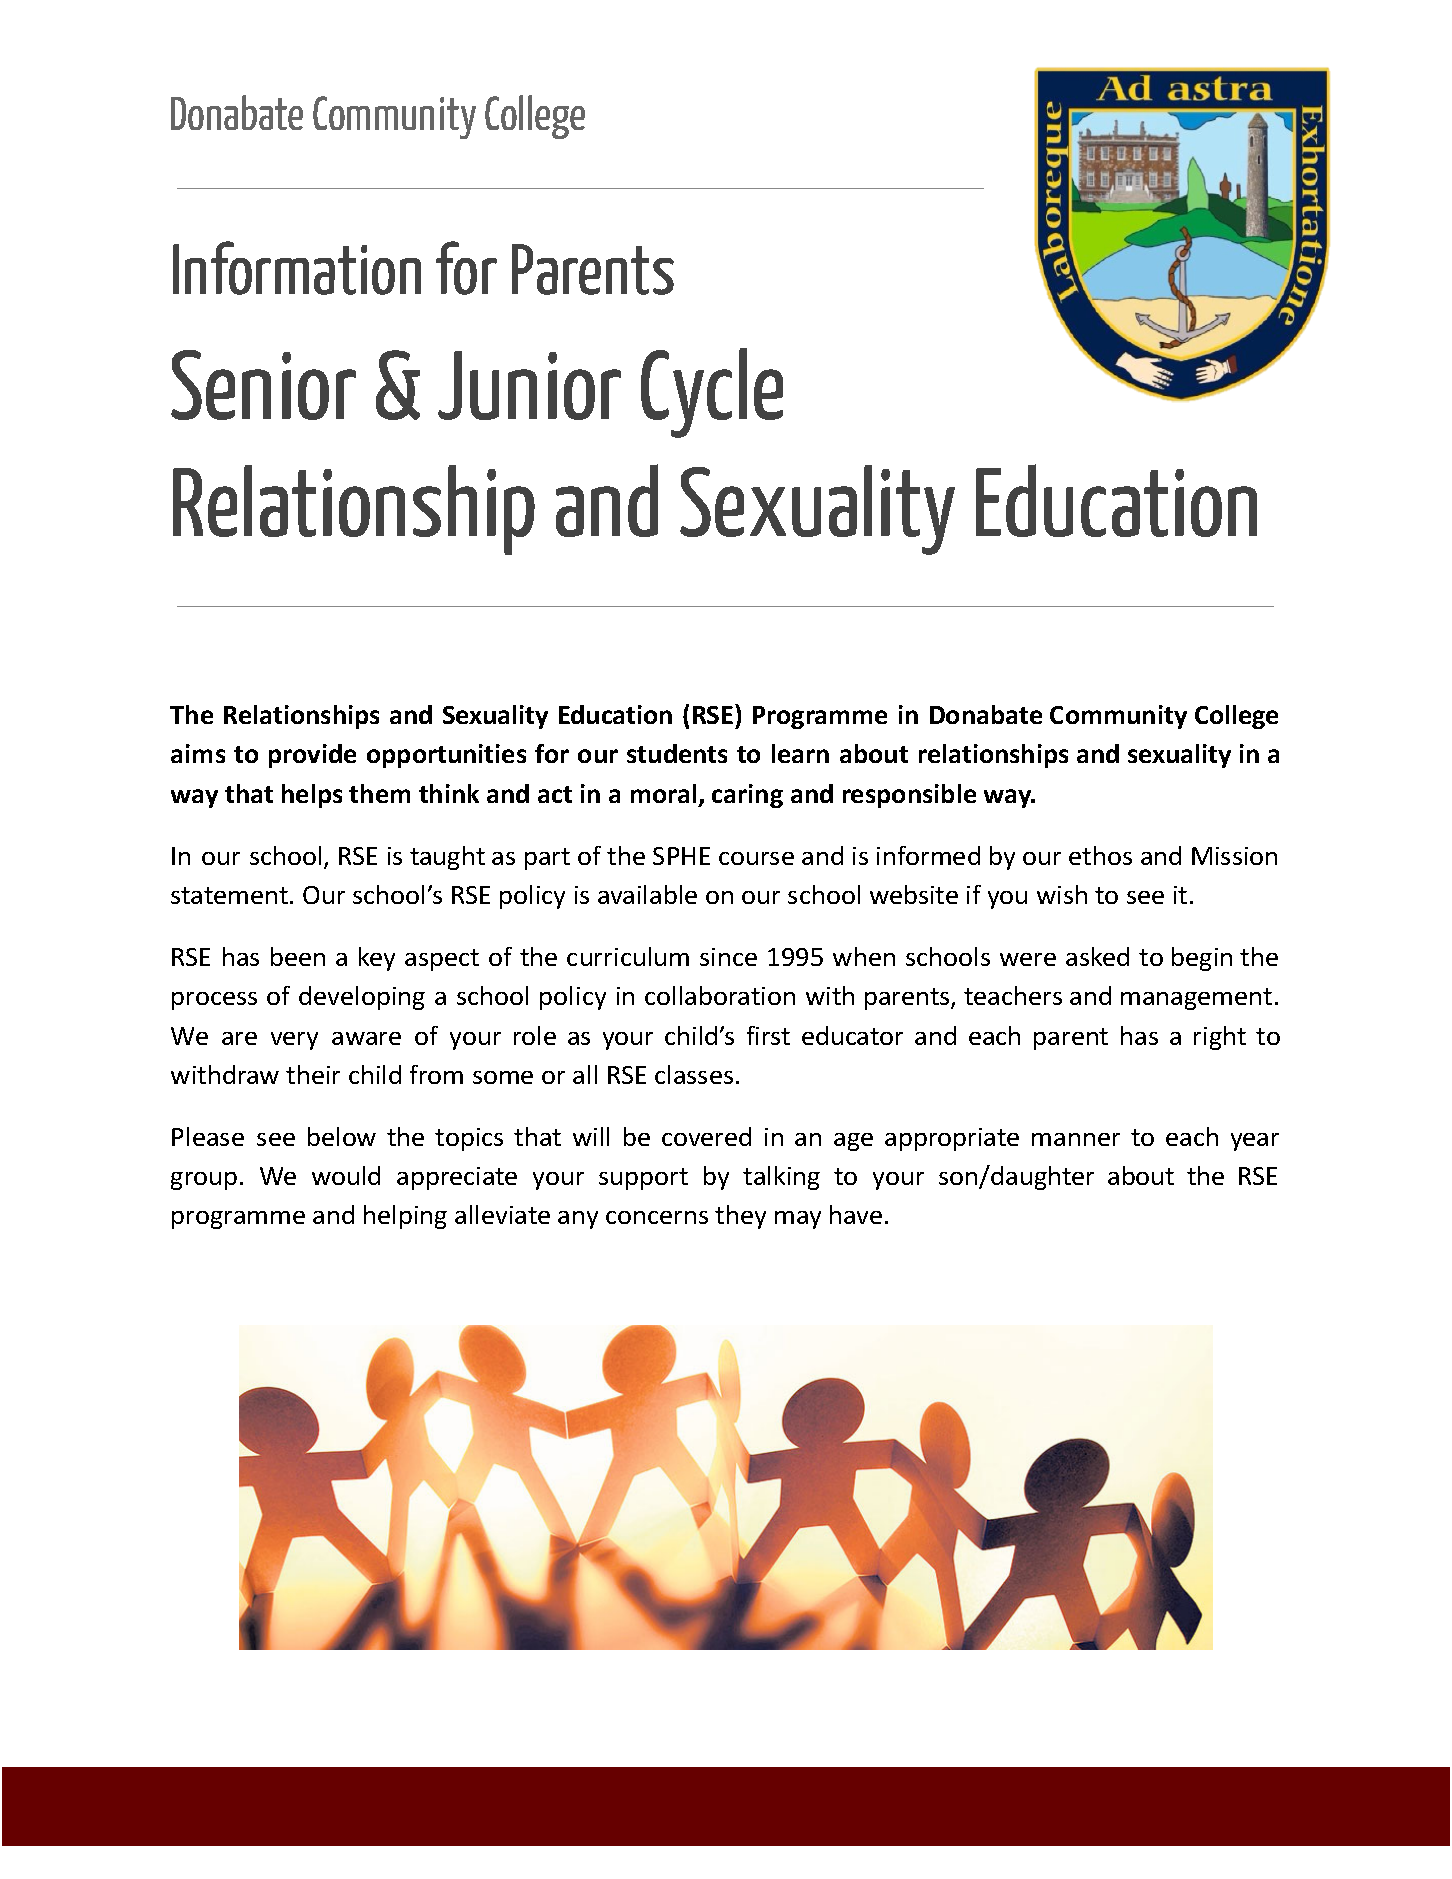  Describe the element at coordinates (1076, 1139) in the image. I see `manner` at that location.
